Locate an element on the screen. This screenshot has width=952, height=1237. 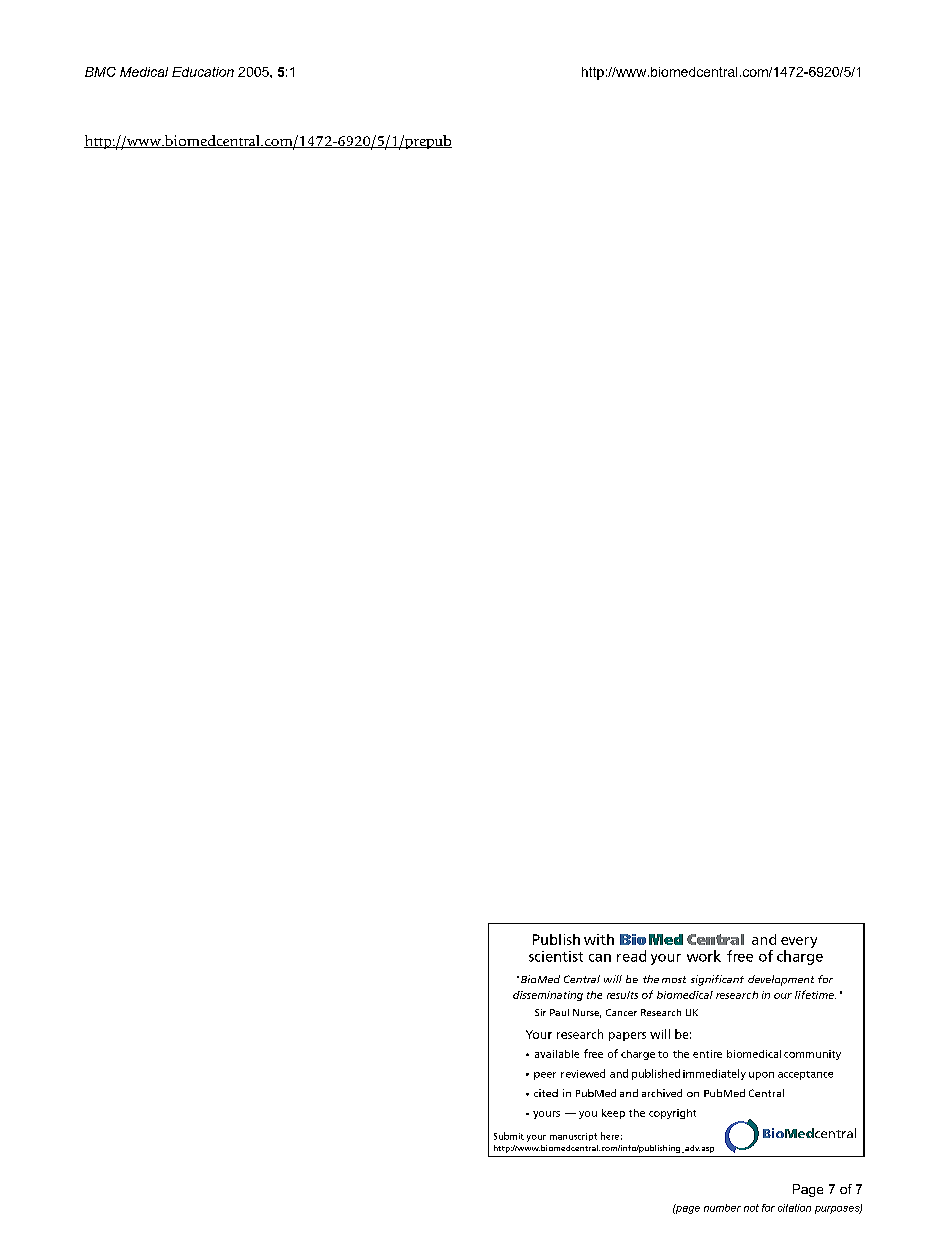
significant is located at coordinates (717, 980).
